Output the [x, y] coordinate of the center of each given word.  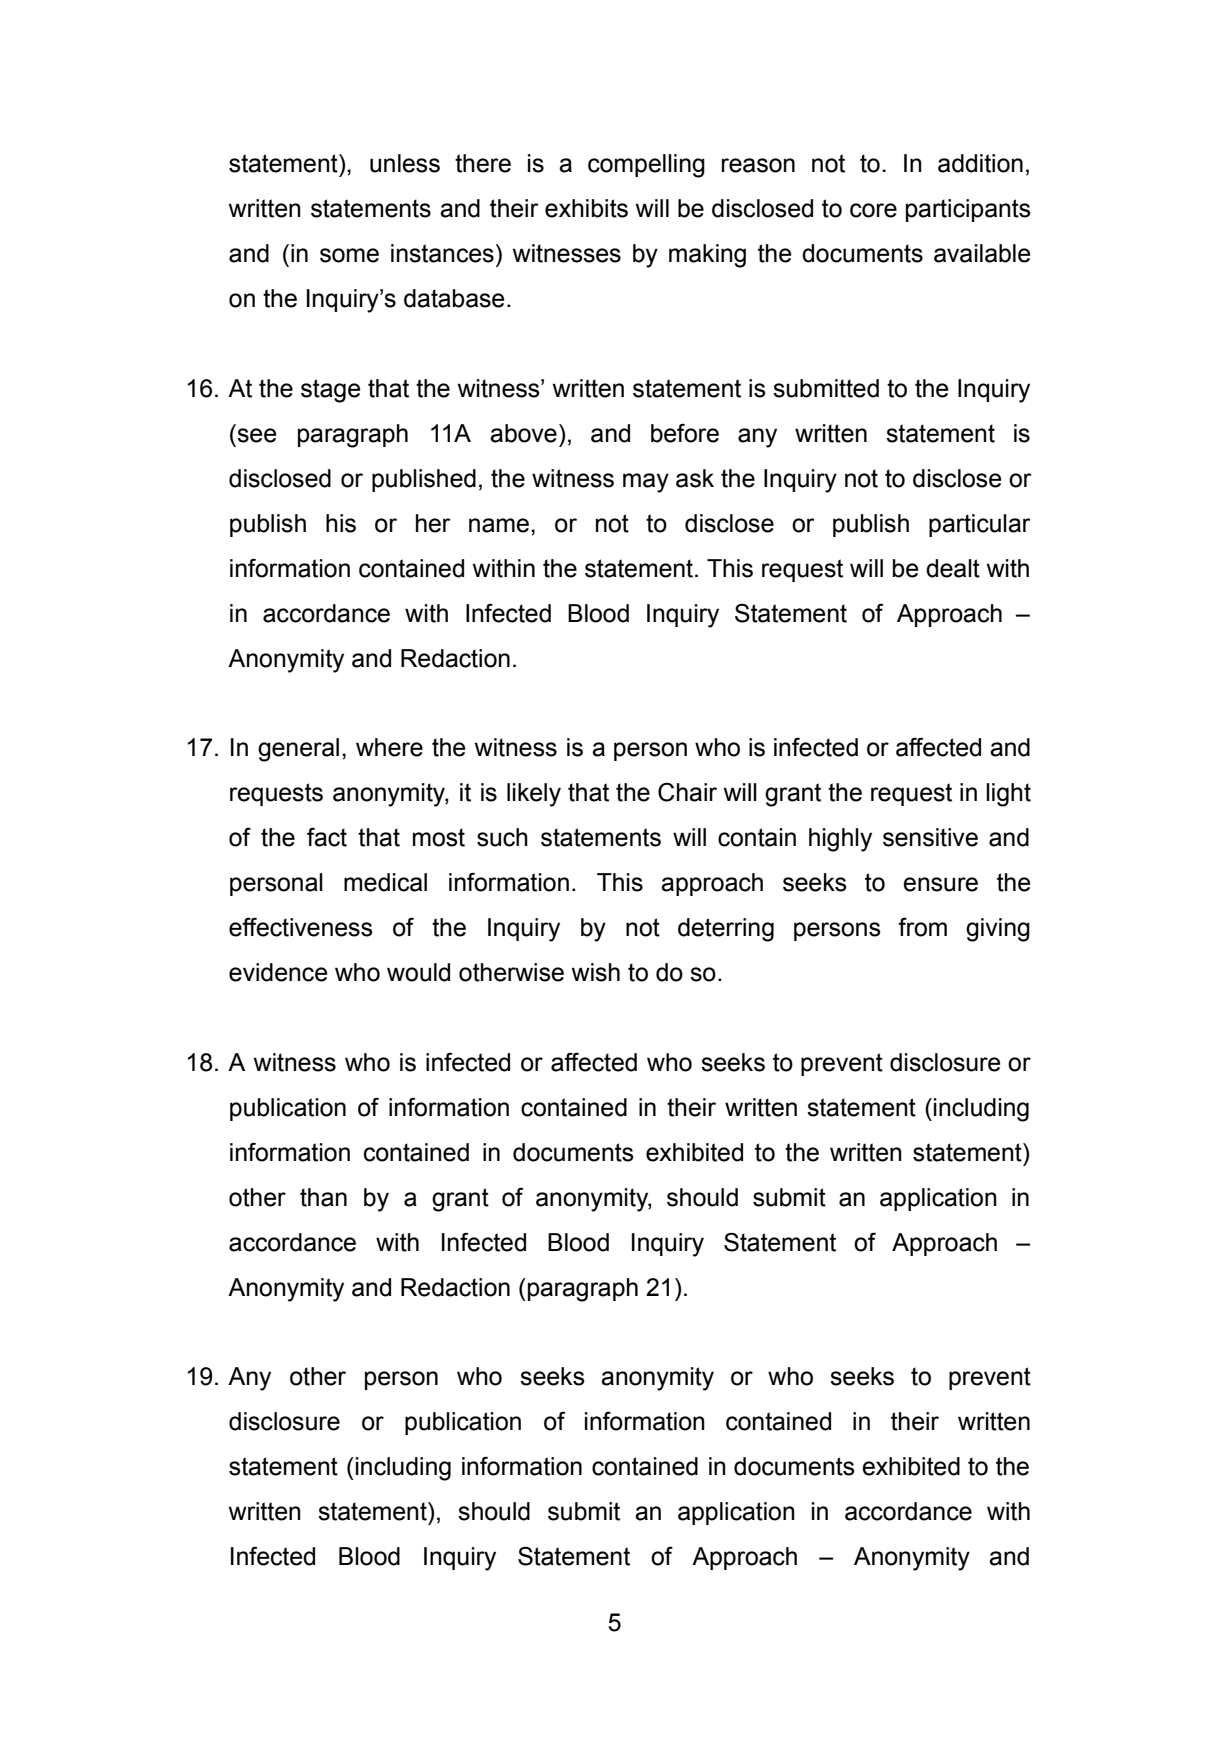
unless [405, 163]
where [389, 747]
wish [596, 972]
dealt [953, 568]
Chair [687, 792]
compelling [646, 166]
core [873, 210]
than [323, 1197]
